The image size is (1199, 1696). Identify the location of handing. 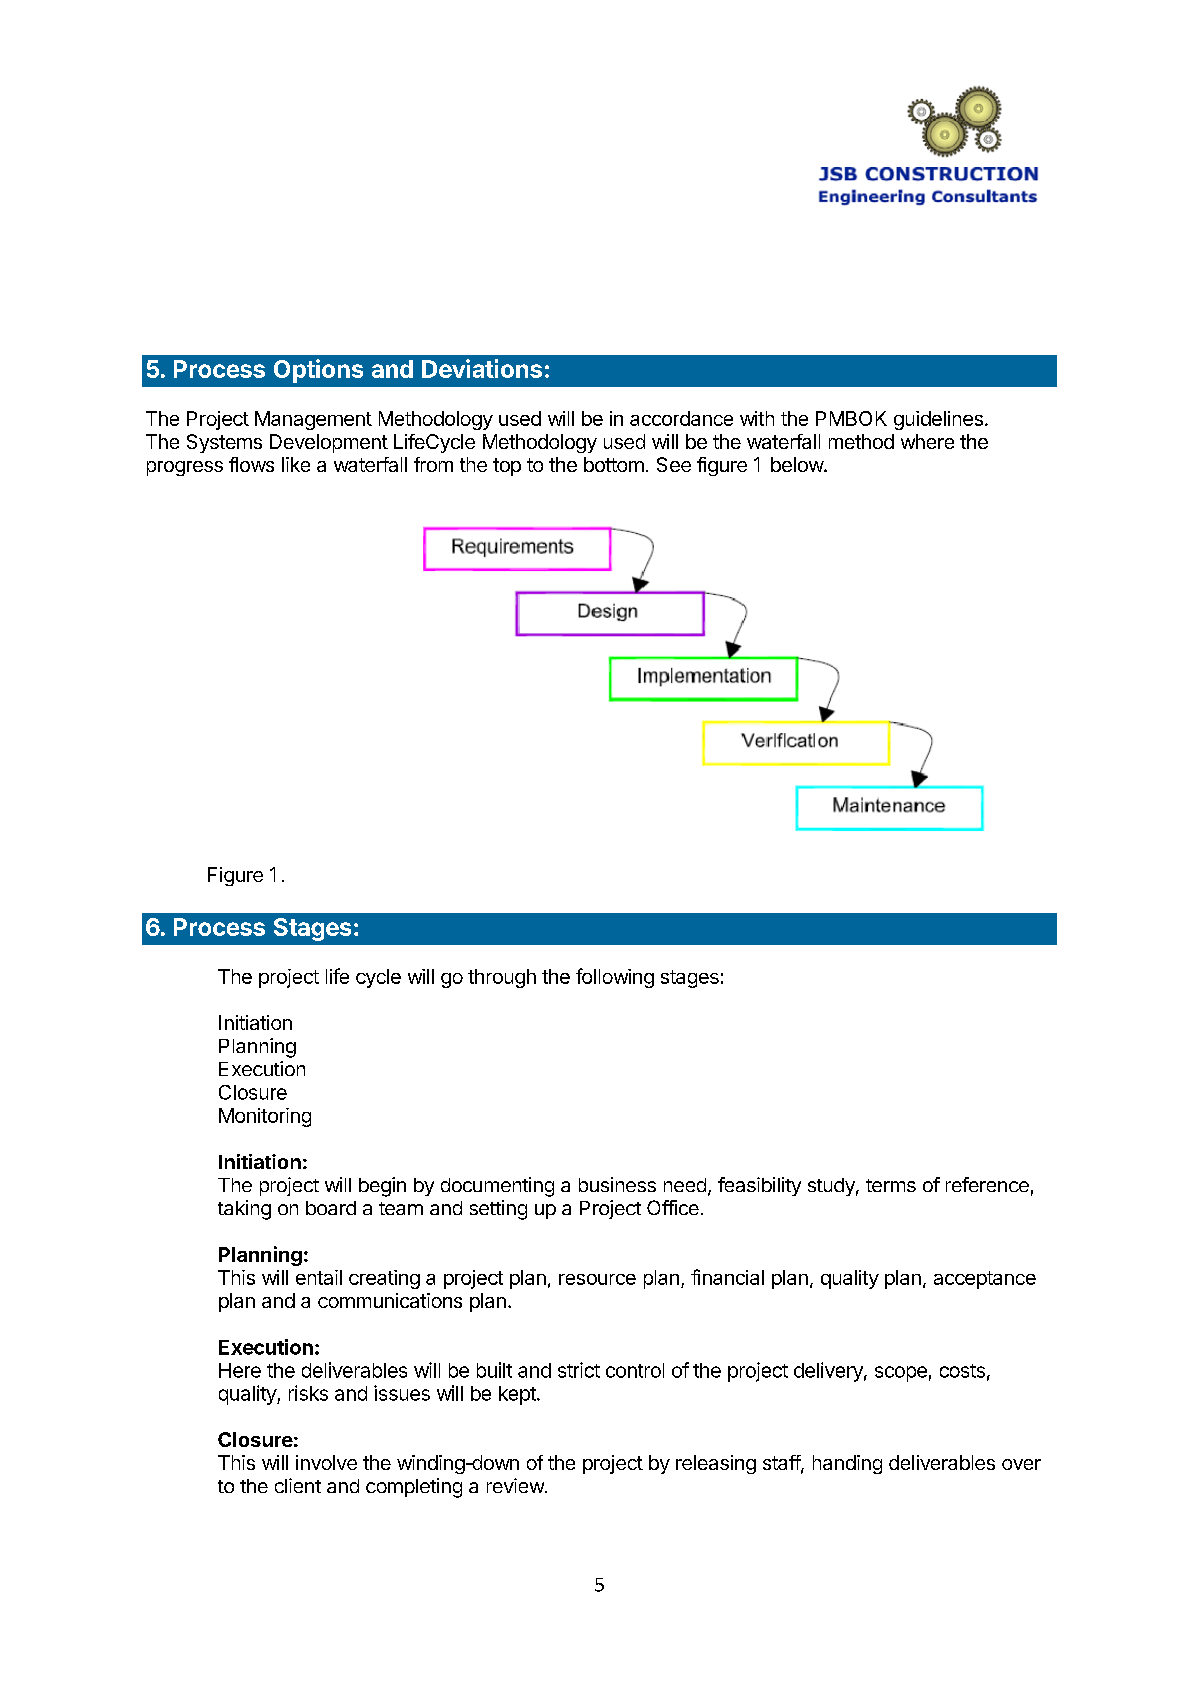
(847, 1464).
